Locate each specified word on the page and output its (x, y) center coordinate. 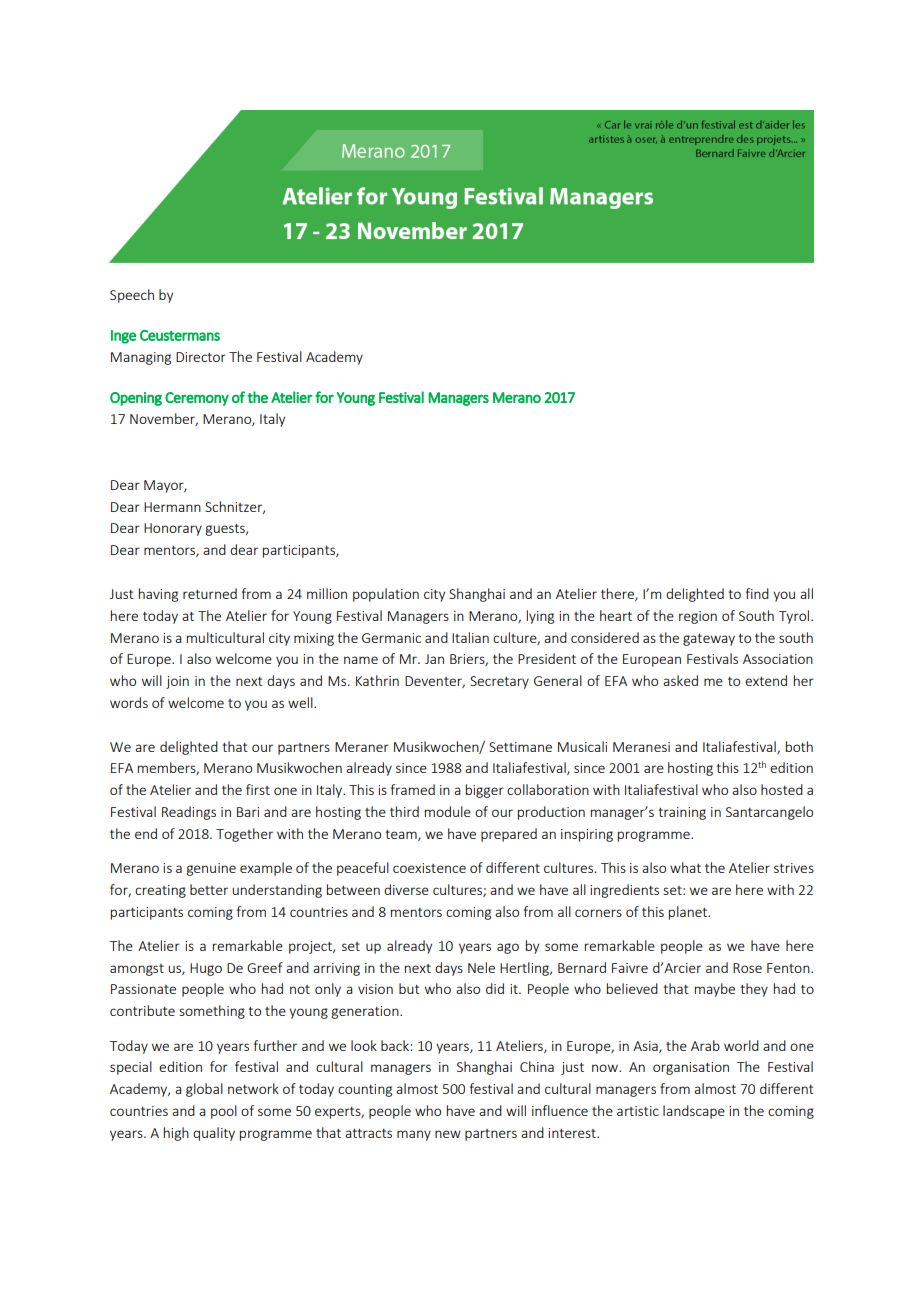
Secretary (499, 682)
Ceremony (197, 399)
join (177, 682)
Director (201, 357)
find (757, 593)
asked (680, 680)
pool (224, 1112)
